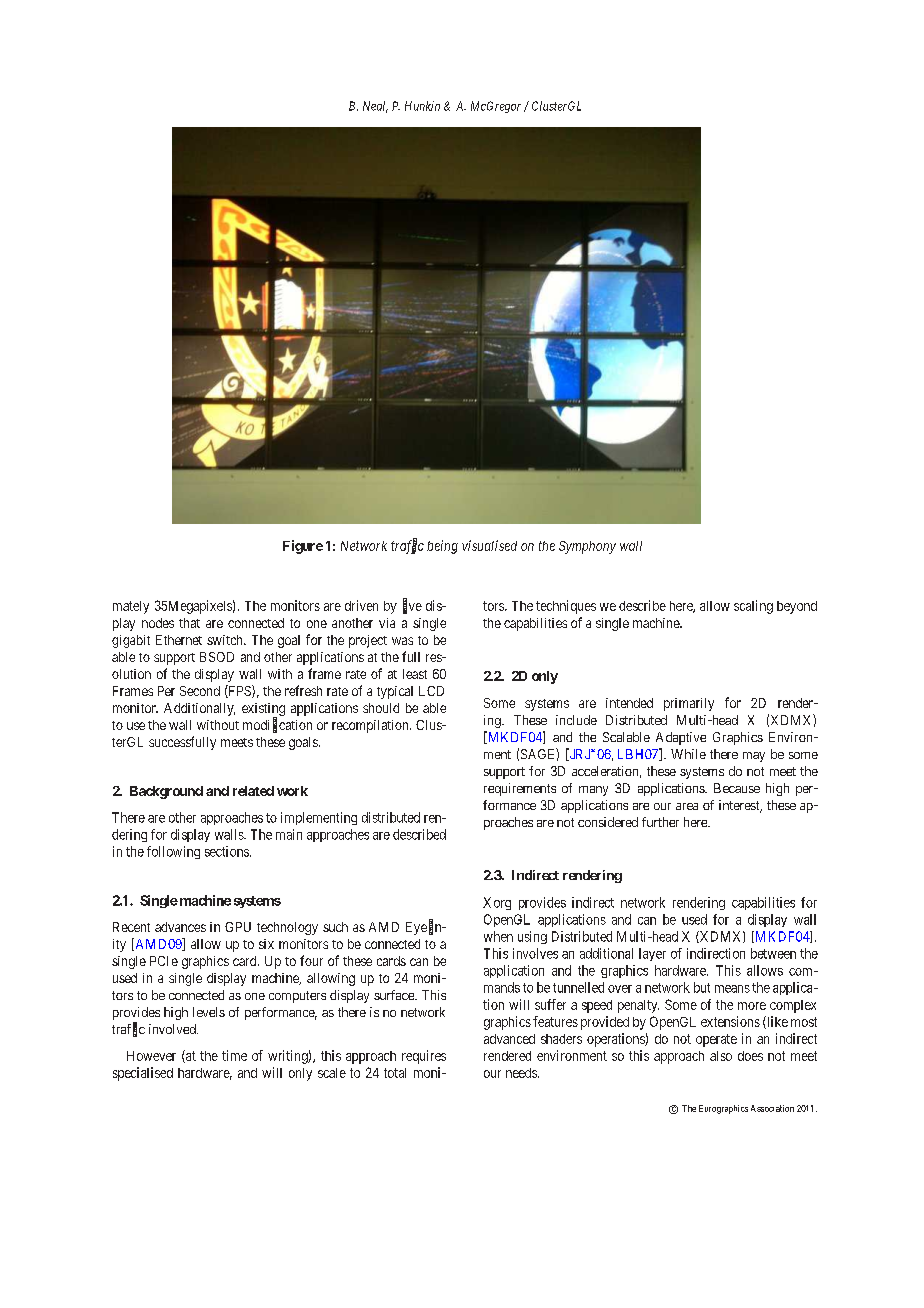 This image has height=1308, width=924. I want to click on five, so click(412, 606).
